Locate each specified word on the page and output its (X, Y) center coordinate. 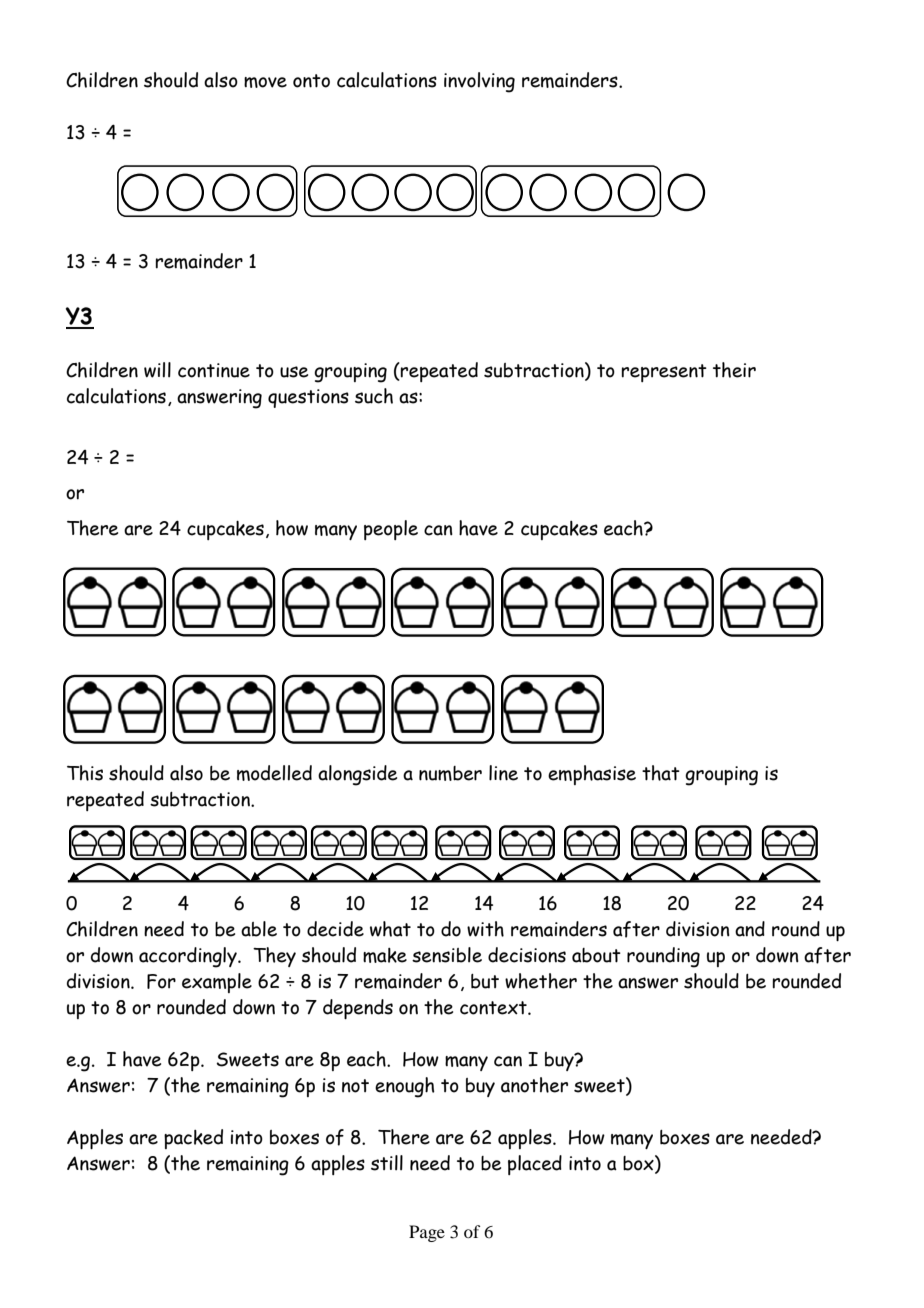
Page (427, 1233)
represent (664, 373)
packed (193, 1139)
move (265, 82)
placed (535, 1165)
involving (479, 82)
